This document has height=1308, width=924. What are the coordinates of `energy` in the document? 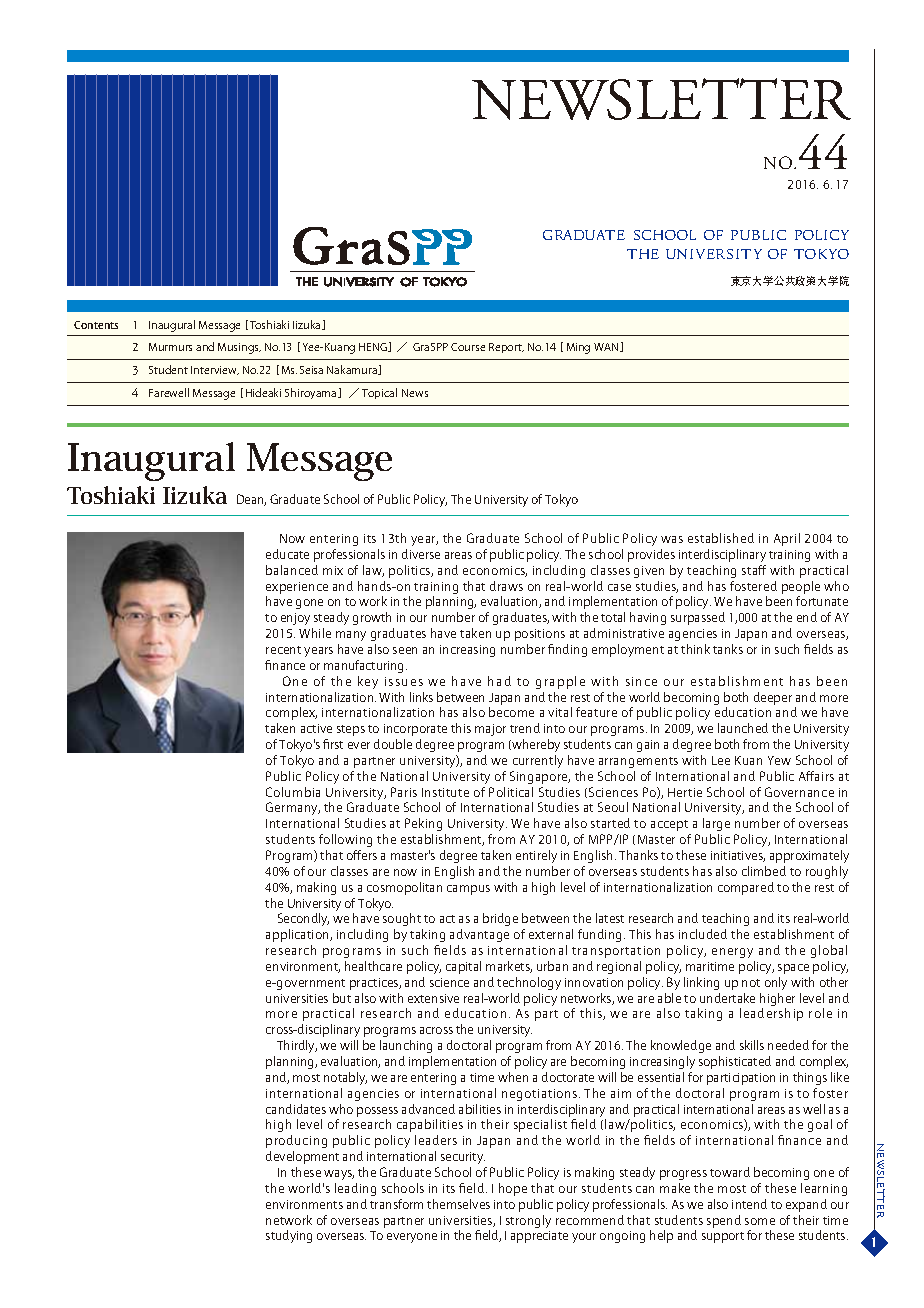 It's located at (732, 953).
